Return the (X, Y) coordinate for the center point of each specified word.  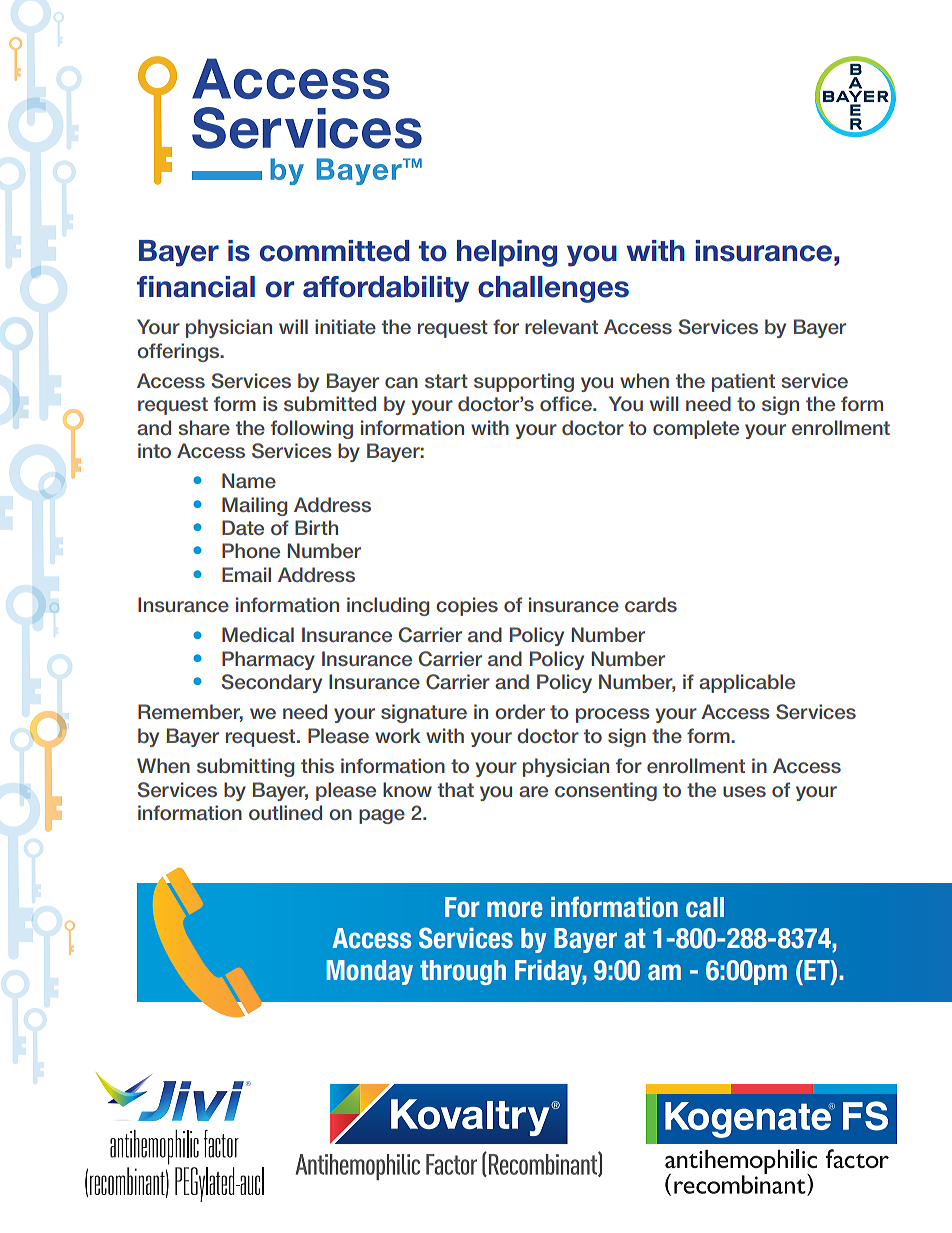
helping (507, 253)
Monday (369, 972)
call (705, 907)
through (463, 972)
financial (196, 287)
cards (651, 604)
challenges (553, 289)
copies (467, 606)
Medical (258, 634)
